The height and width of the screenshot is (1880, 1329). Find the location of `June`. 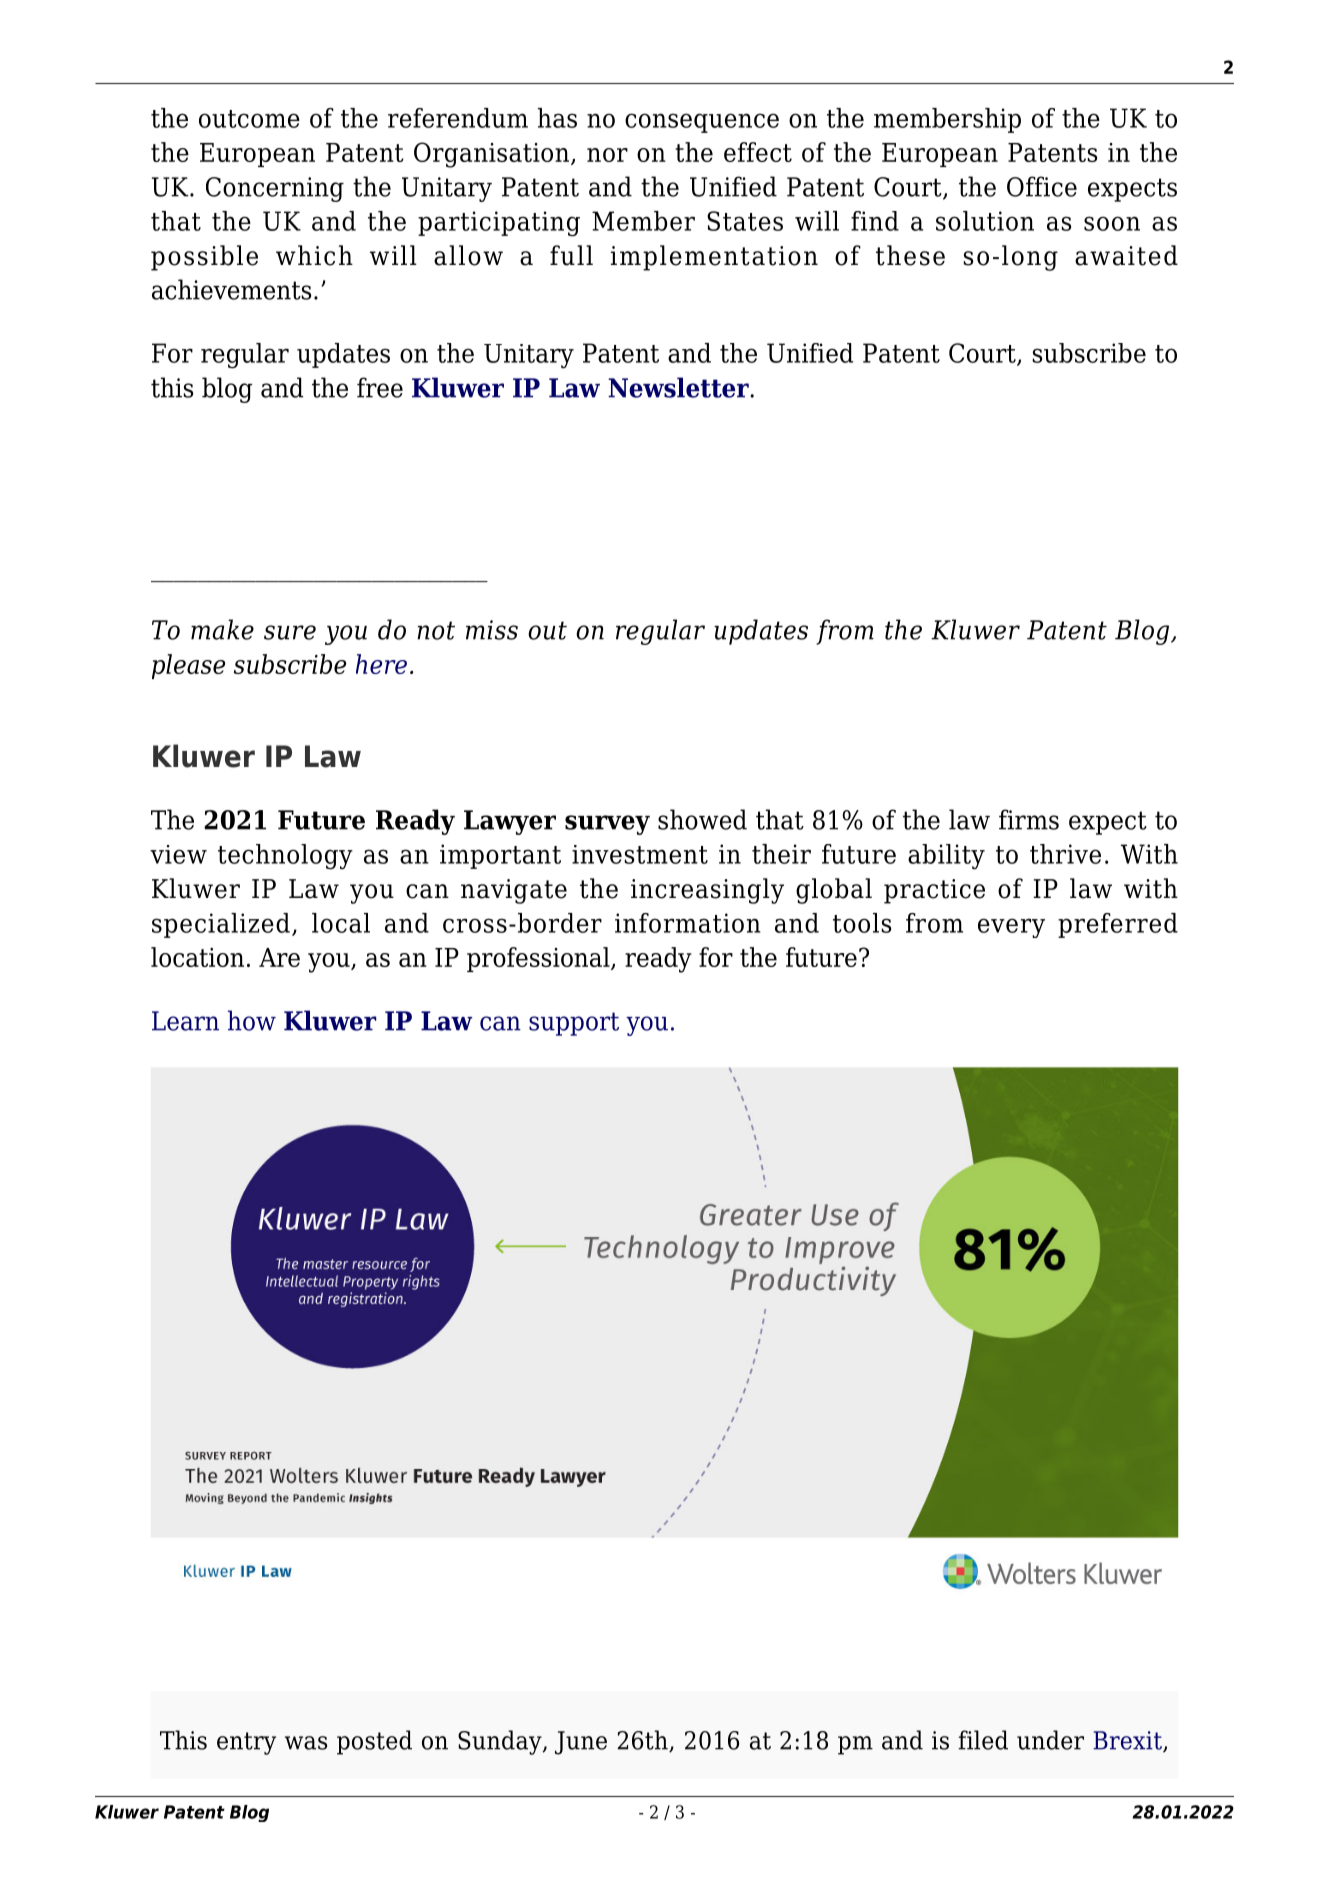

June is located at coordinates (581, 1743).
